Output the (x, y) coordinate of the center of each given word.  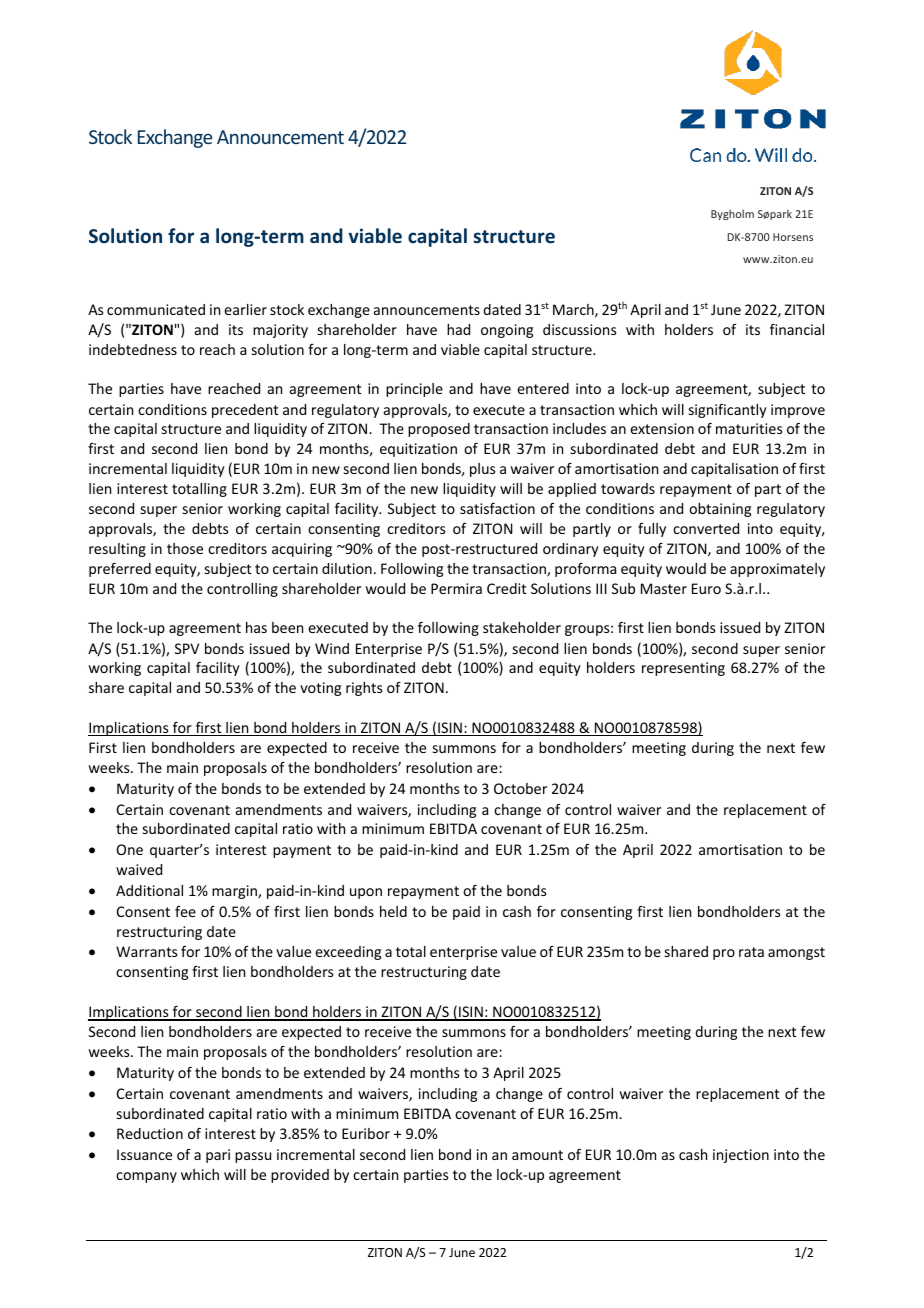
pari (218, 1156)
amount (537, 1155)
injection (741, 1156)
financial (797, 329)
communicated (156, 309)
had (458, 329)
